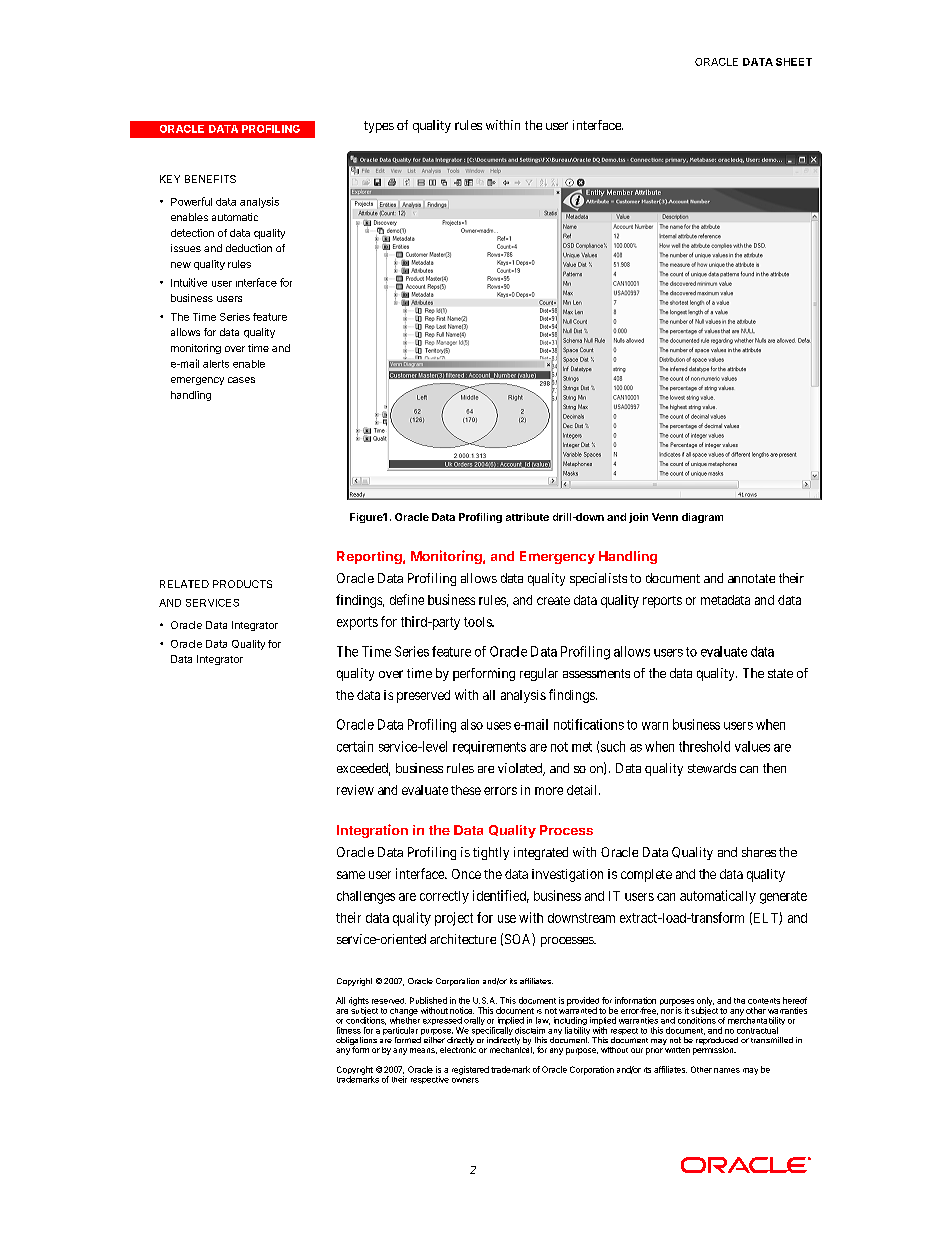 The height and width of the screenshot is (1233, 952). I want to click on BENEFITS, so click(210, 179).
